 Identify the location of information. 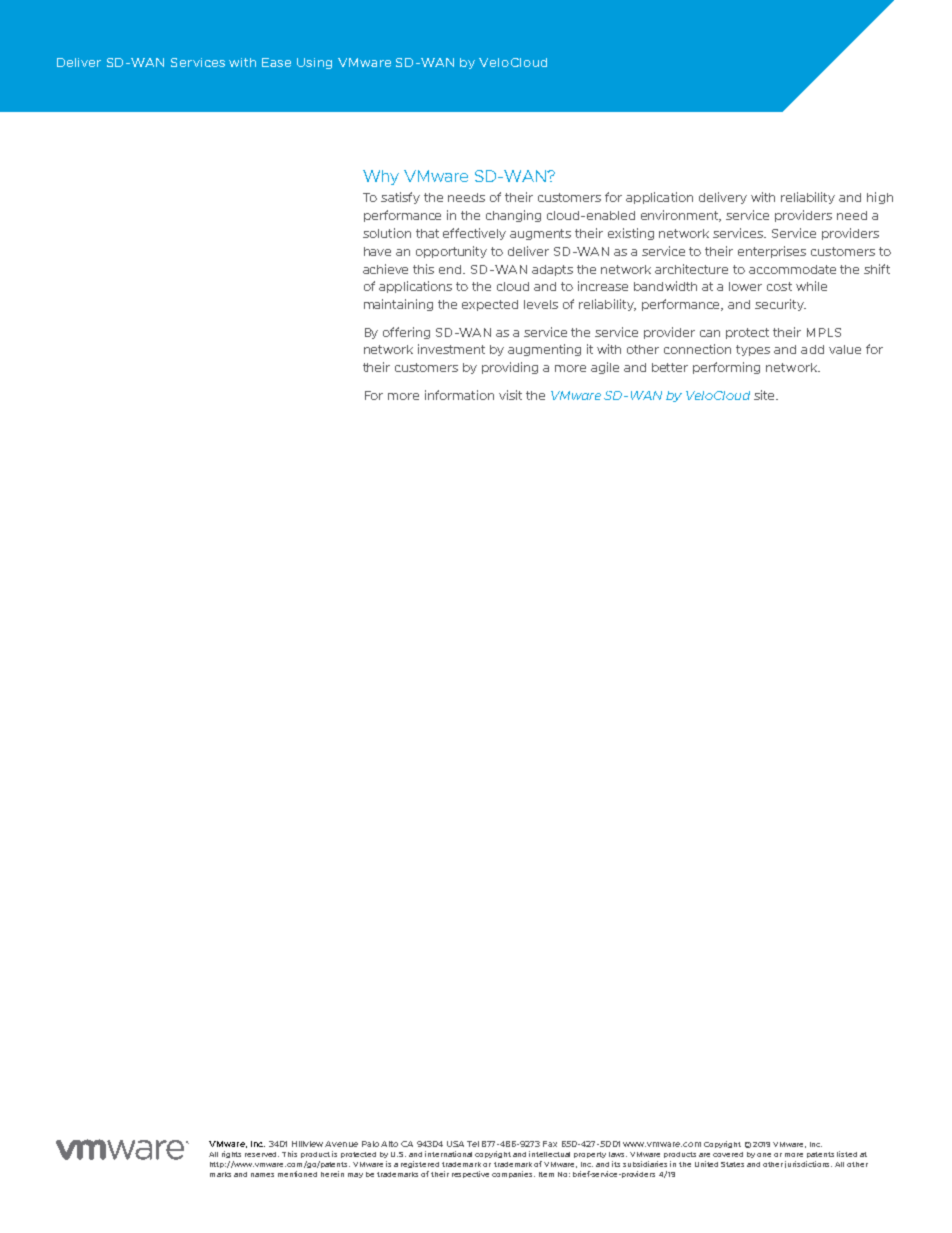
(459, 395).
